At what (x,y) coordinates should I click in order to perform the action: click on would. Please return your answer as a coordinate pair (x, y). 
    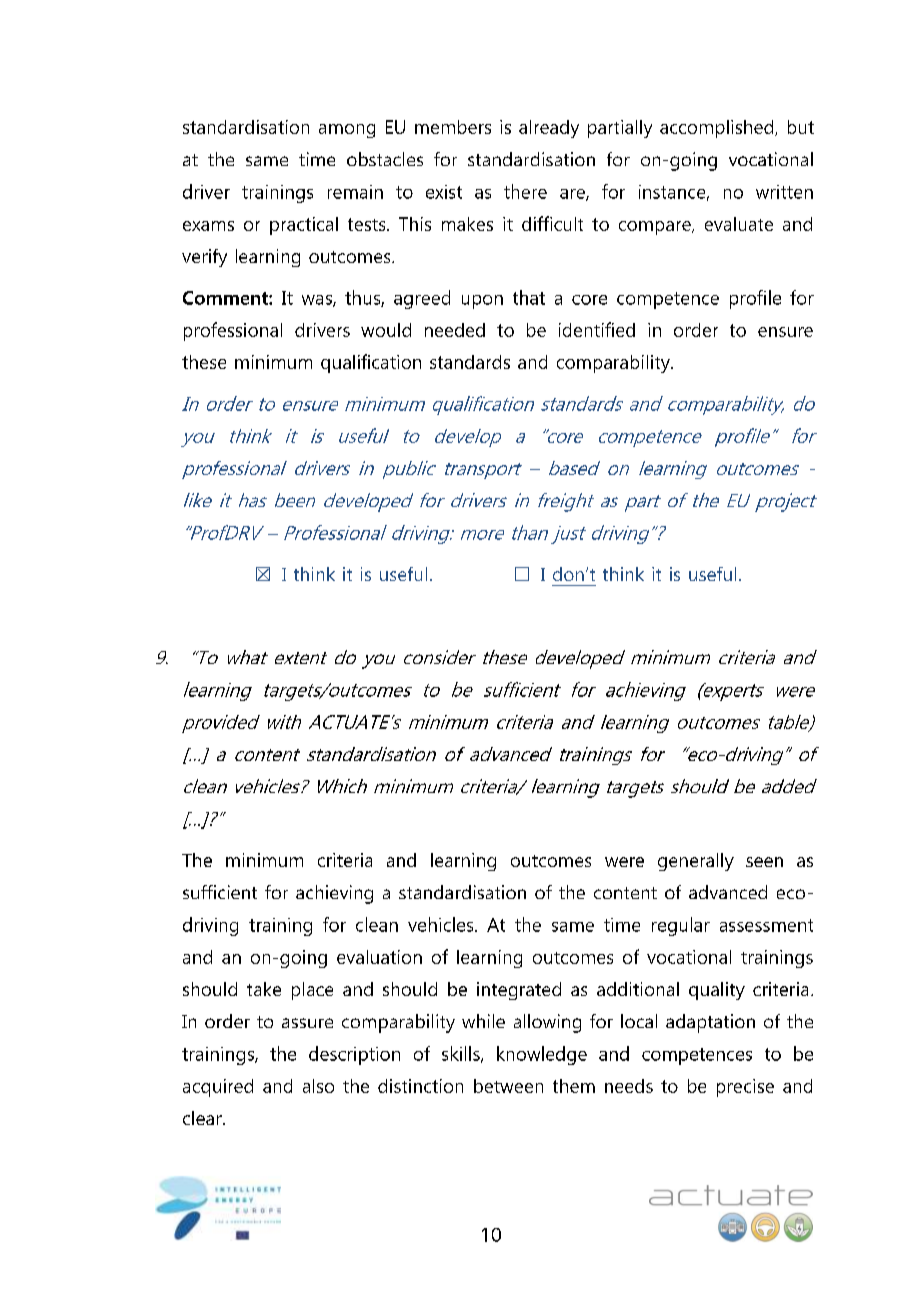
    Looking at the image, I should click on (386, 330).
